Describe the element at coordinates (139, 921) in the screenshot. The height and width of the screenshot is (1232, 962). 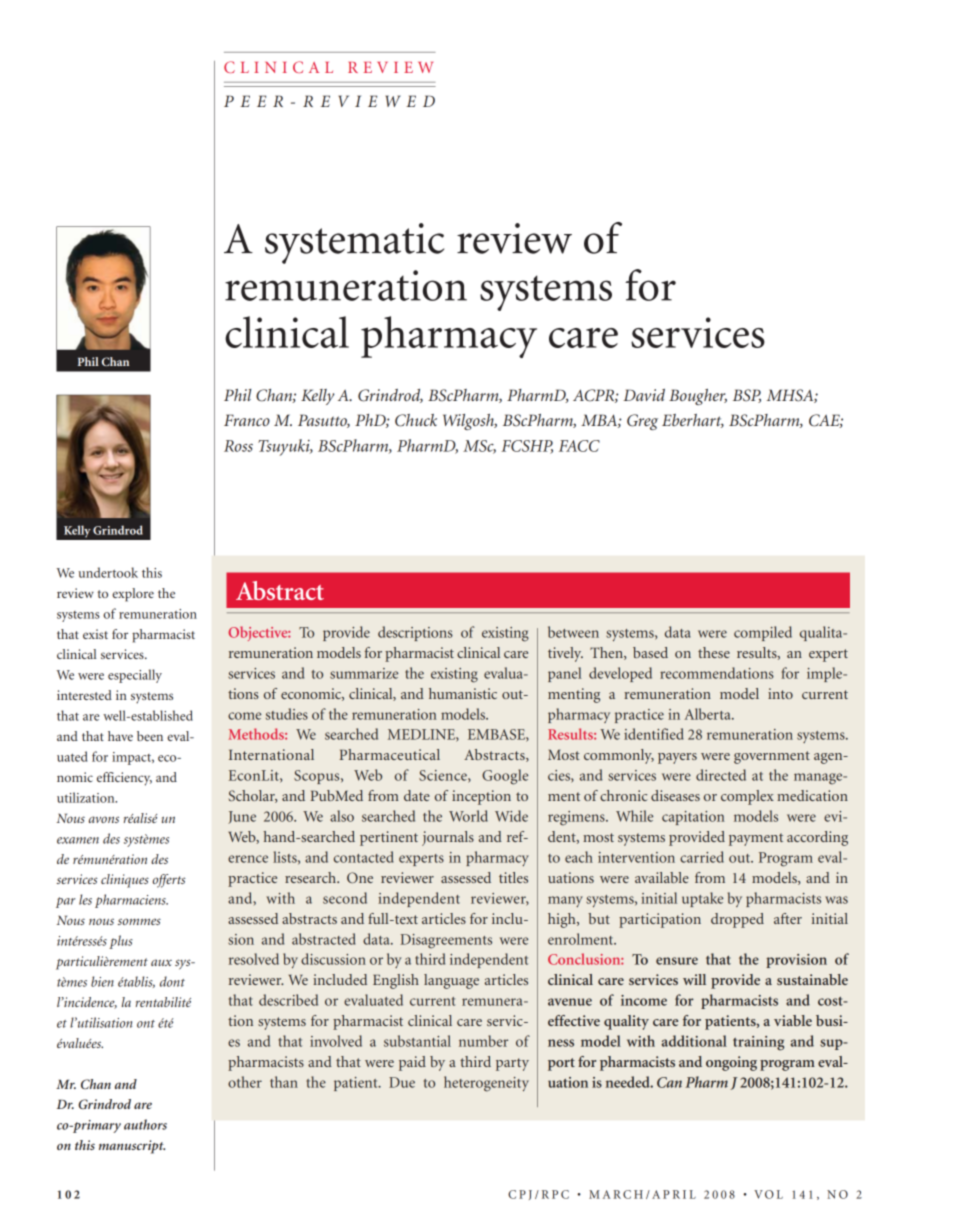
I see `sommes` at that location.
